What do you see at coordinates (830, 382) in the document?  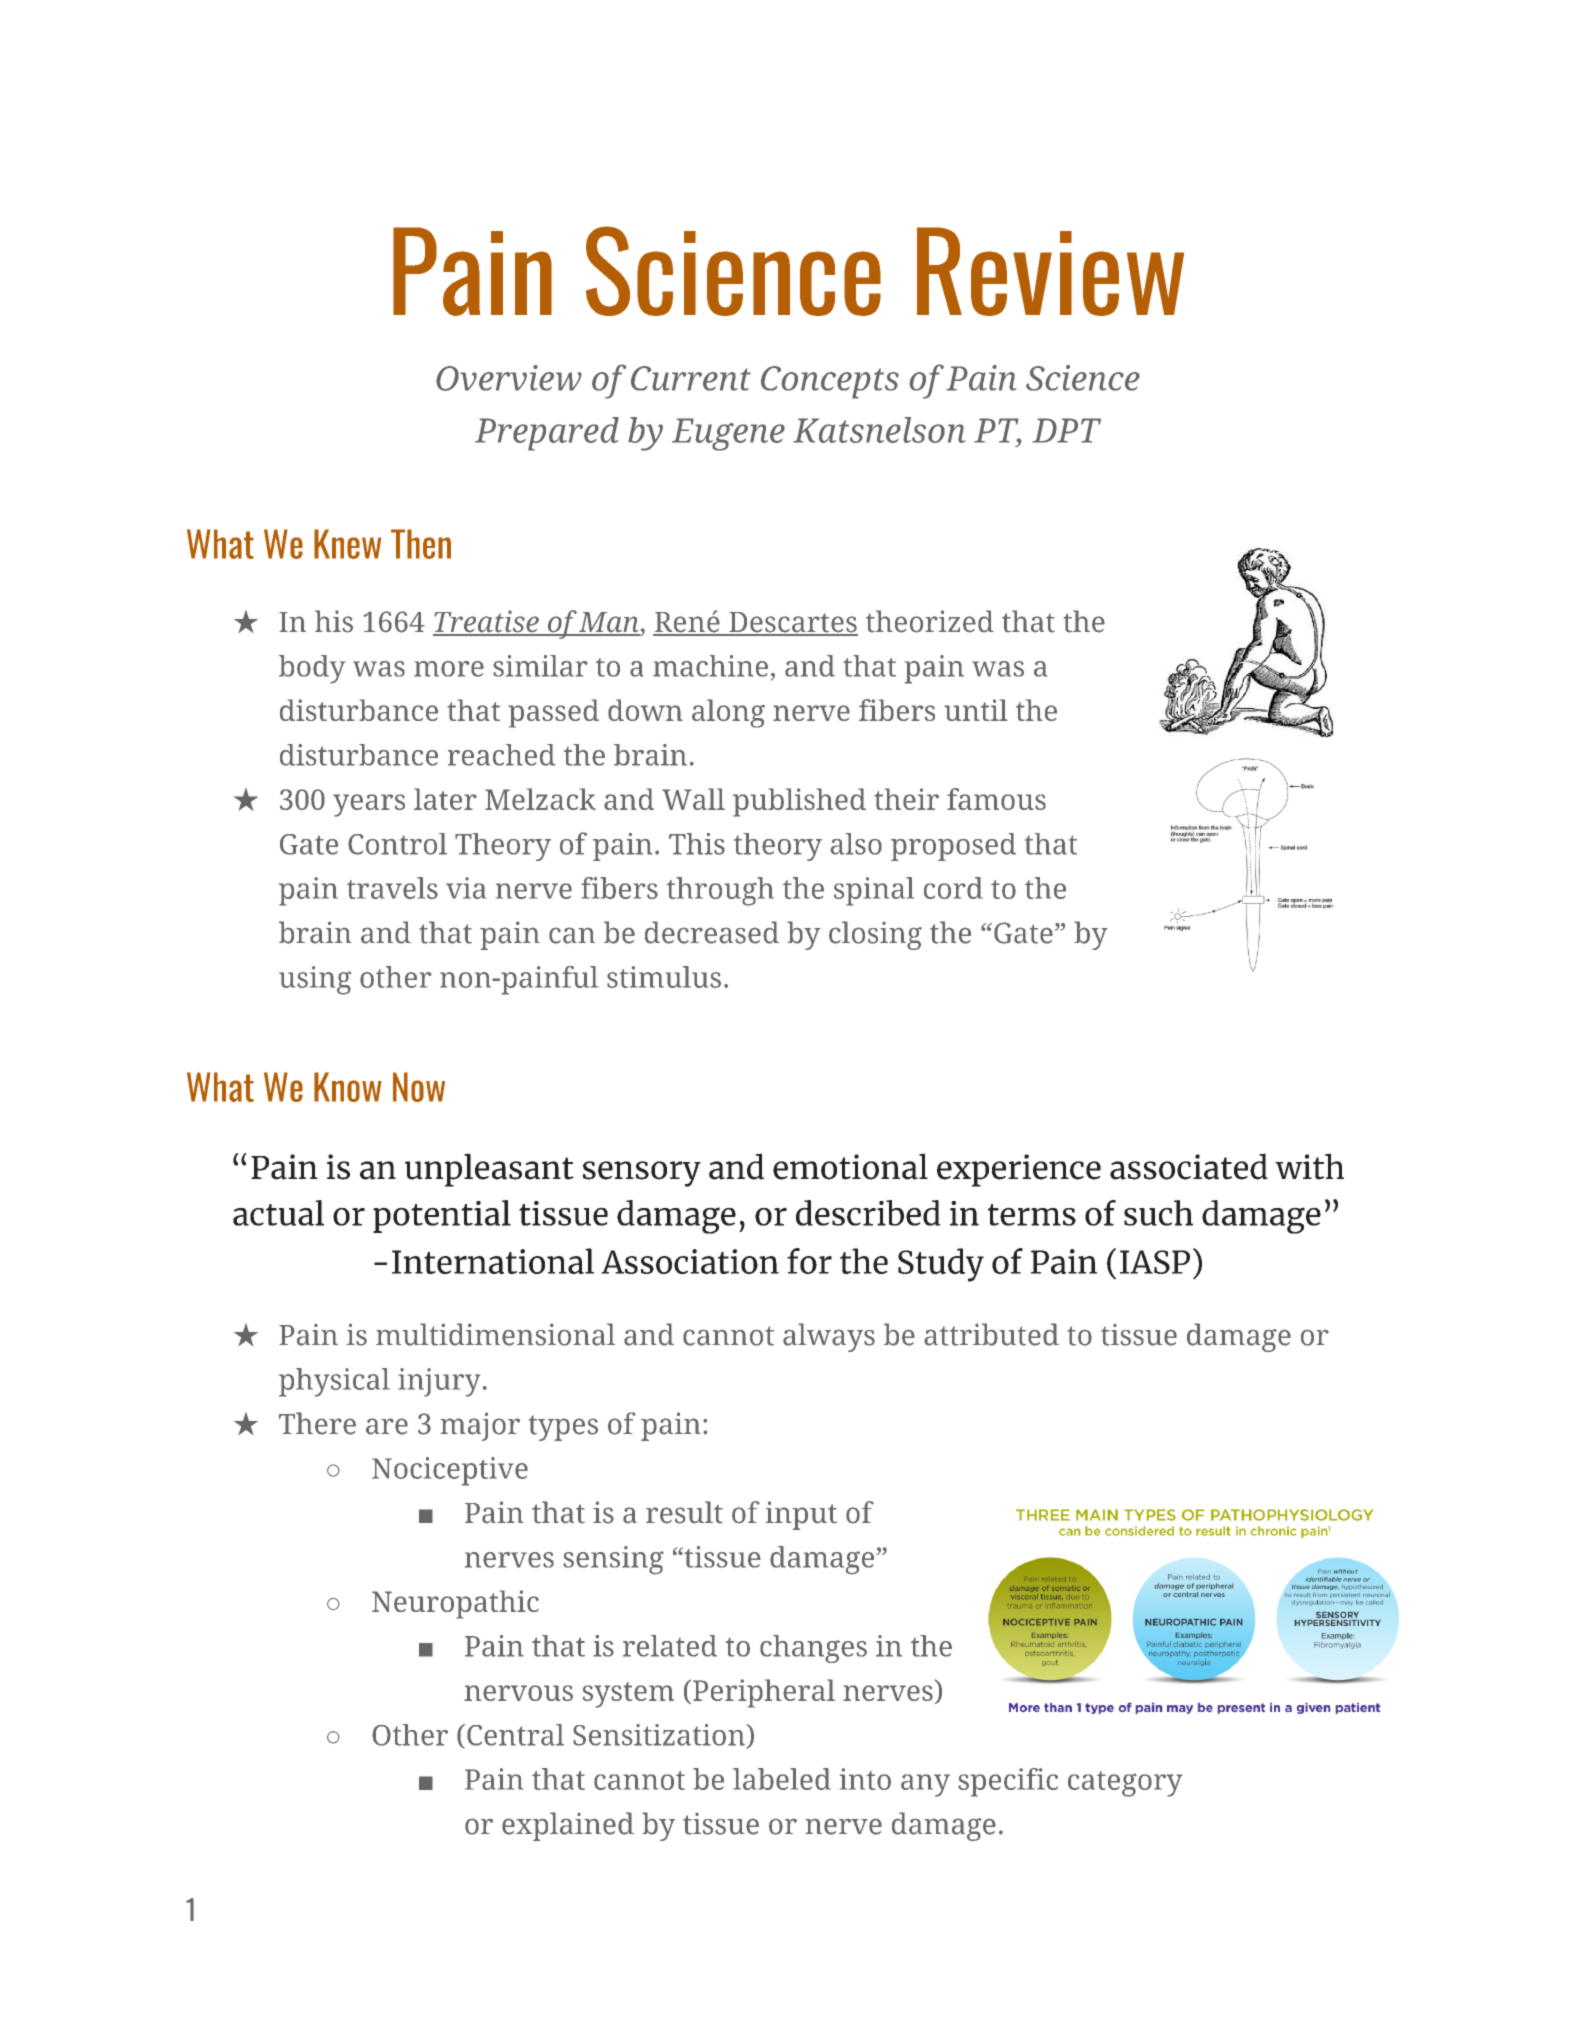 I see `Concepts` at bounding box center [830, 382].
